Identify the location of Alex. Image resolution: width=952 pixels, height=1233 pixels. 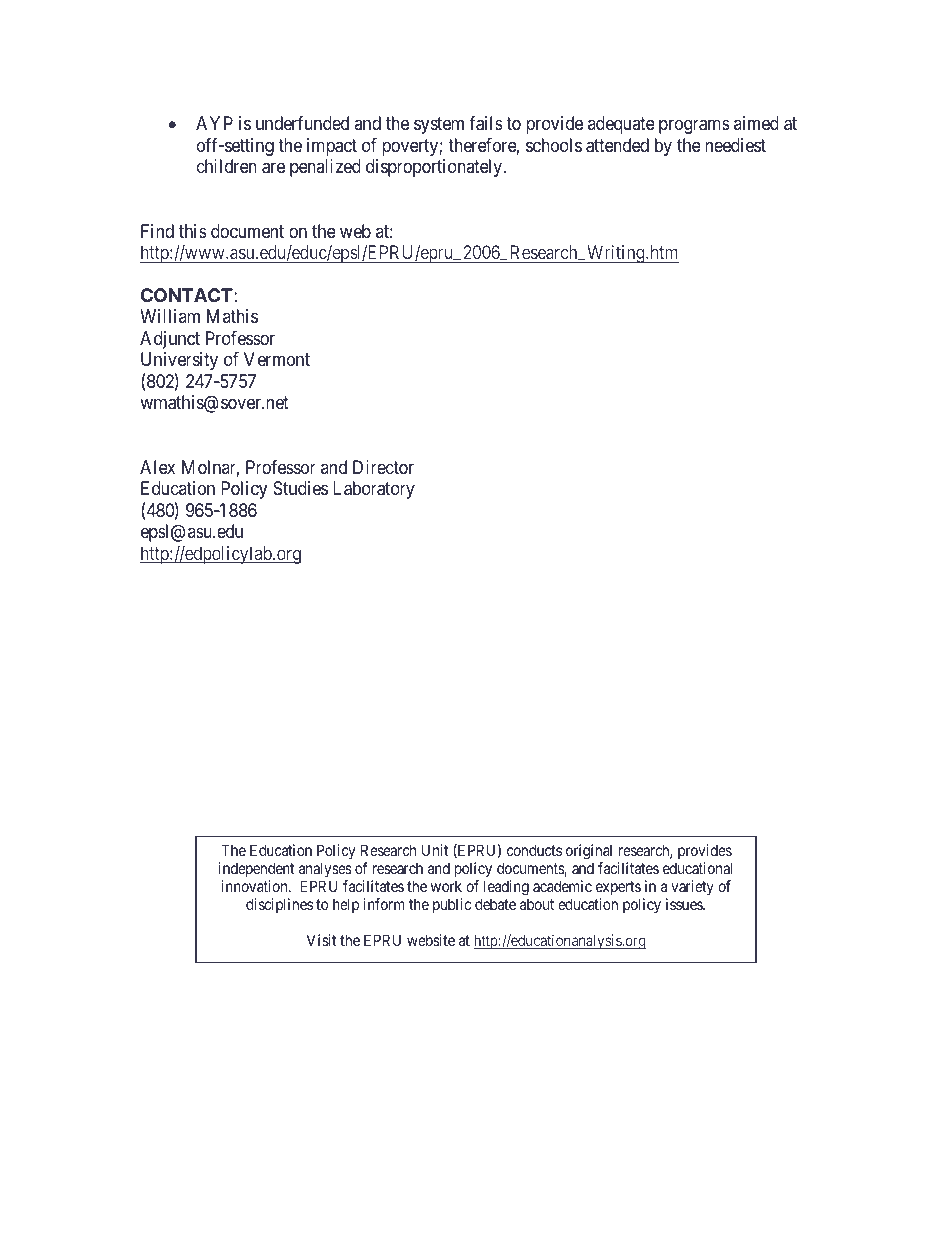
(157, 467).
